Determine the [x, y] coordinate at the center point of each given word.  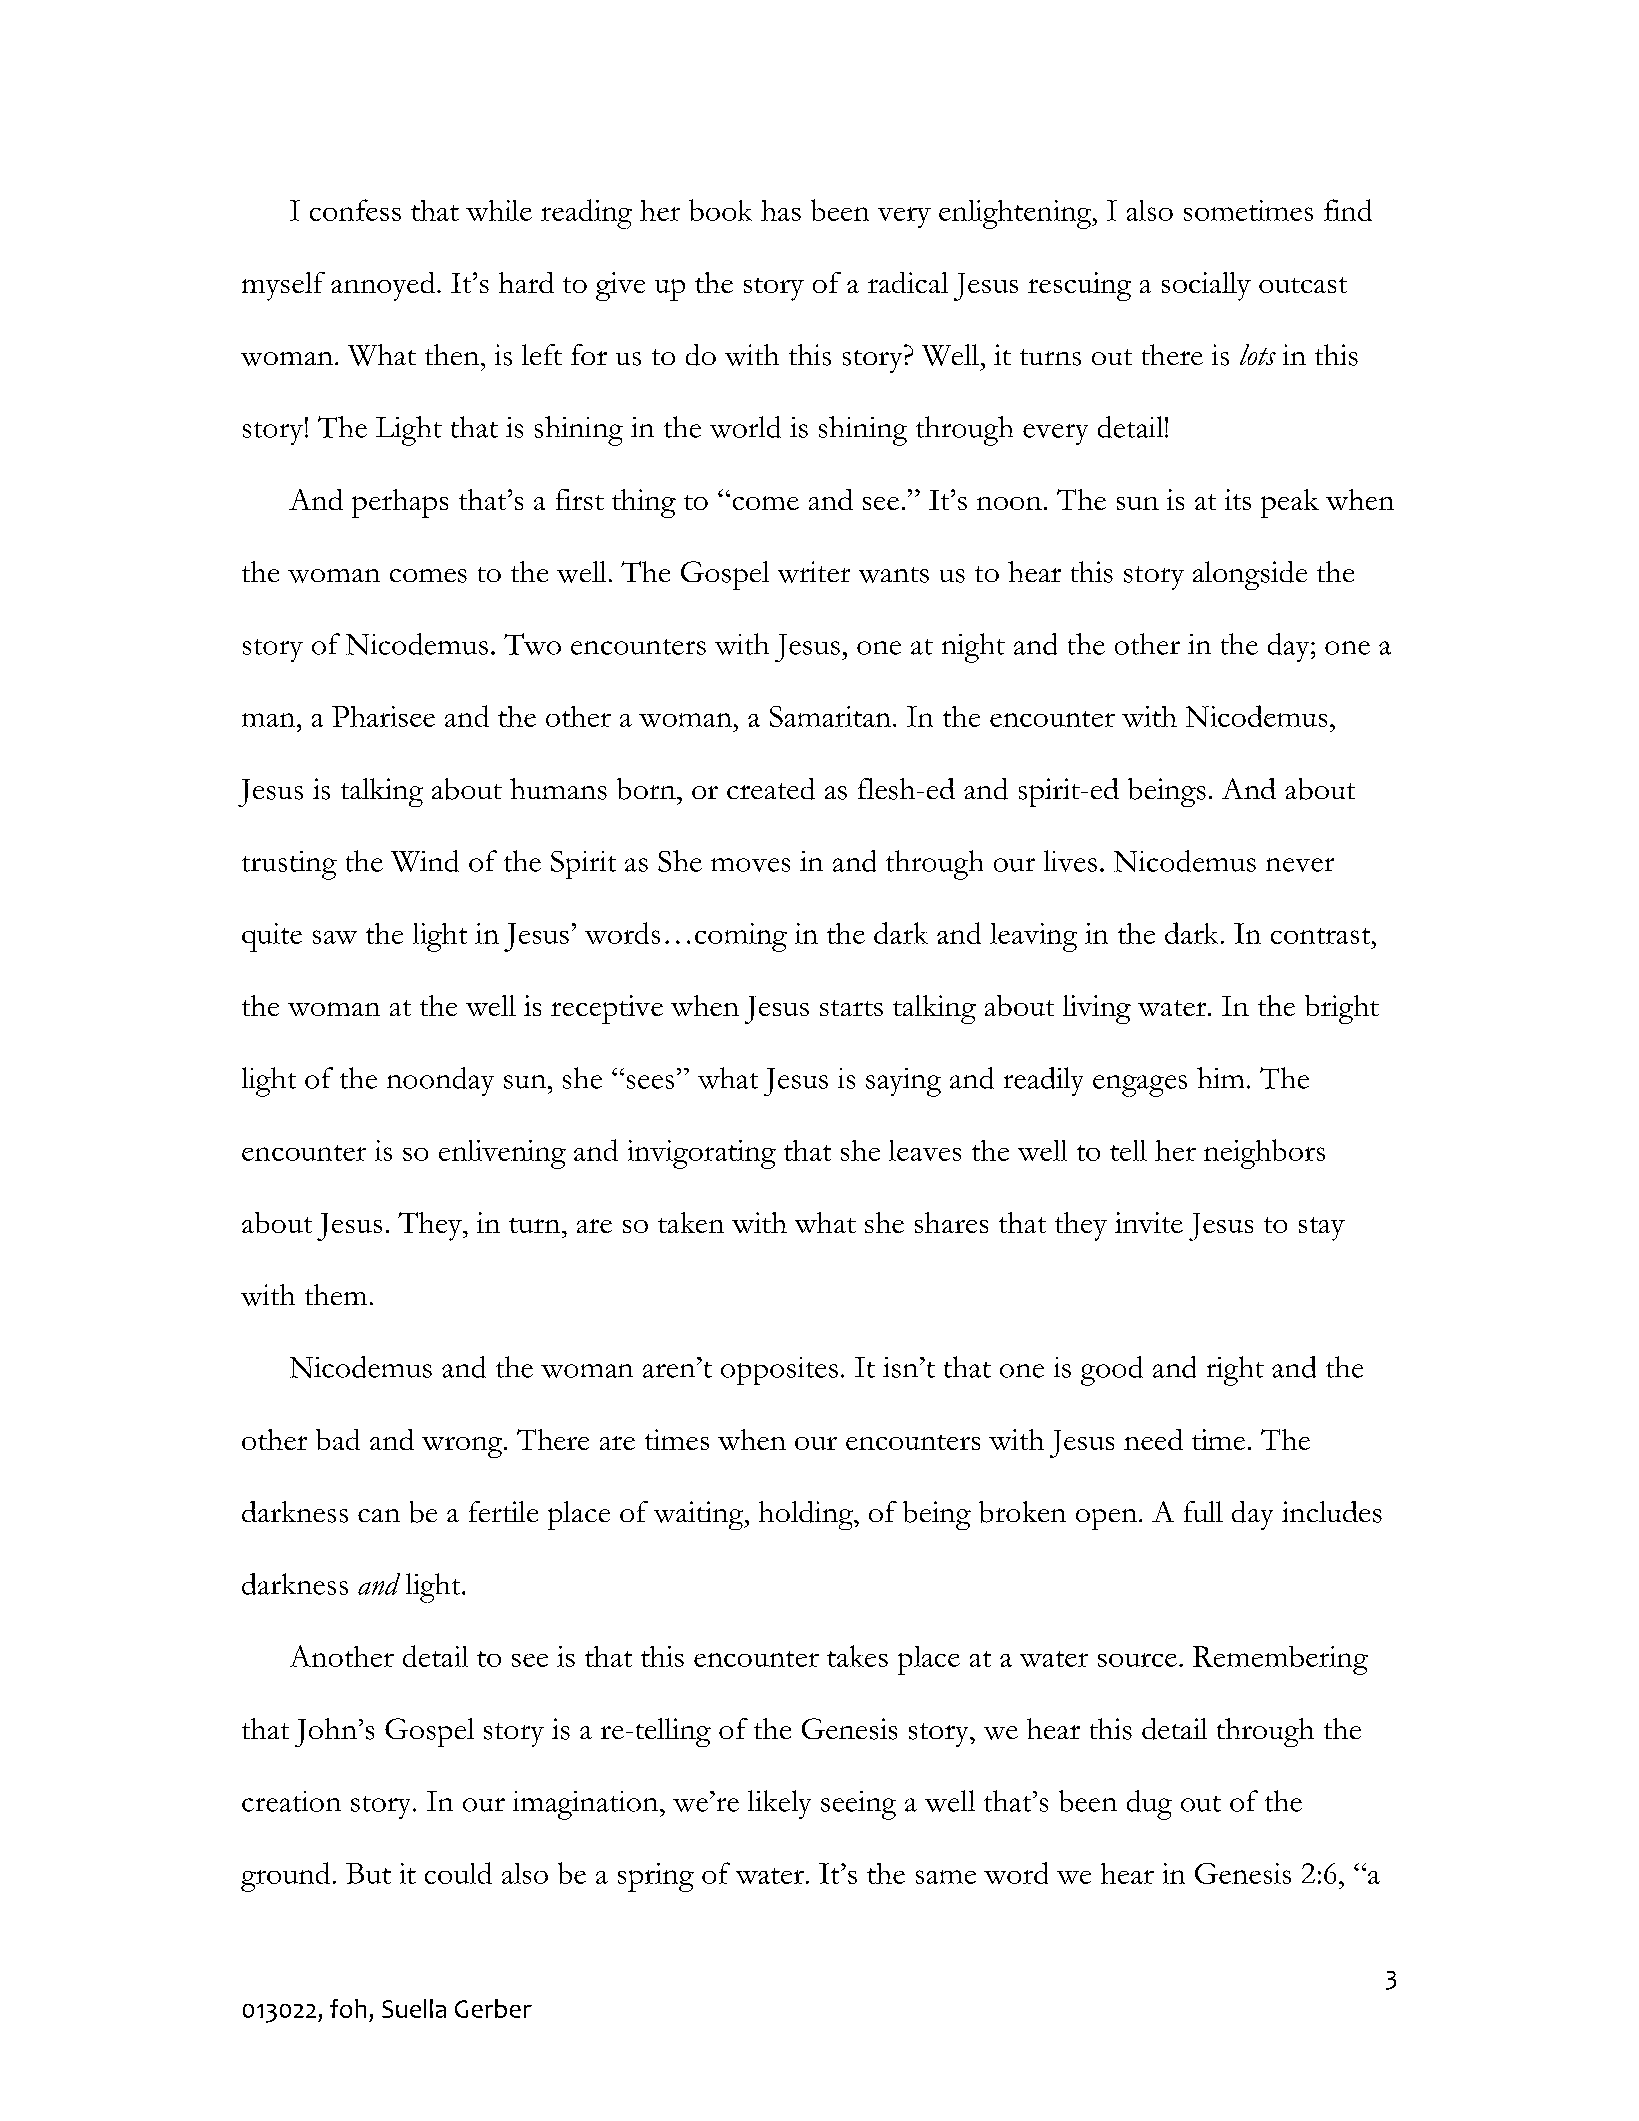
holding [807, 1515]
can [379, 1515]
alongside [1250, 575]
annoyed [384, 286]
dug [1149, 1805]
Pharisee [383, 716]
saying [903, 1082]
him [1220, 1077]
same [946, 1877]
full [1203, 1511]
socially [1206, 286]
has [781, 210]
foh [348, 2008]
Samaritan [830, 716]
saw [335, 937]
